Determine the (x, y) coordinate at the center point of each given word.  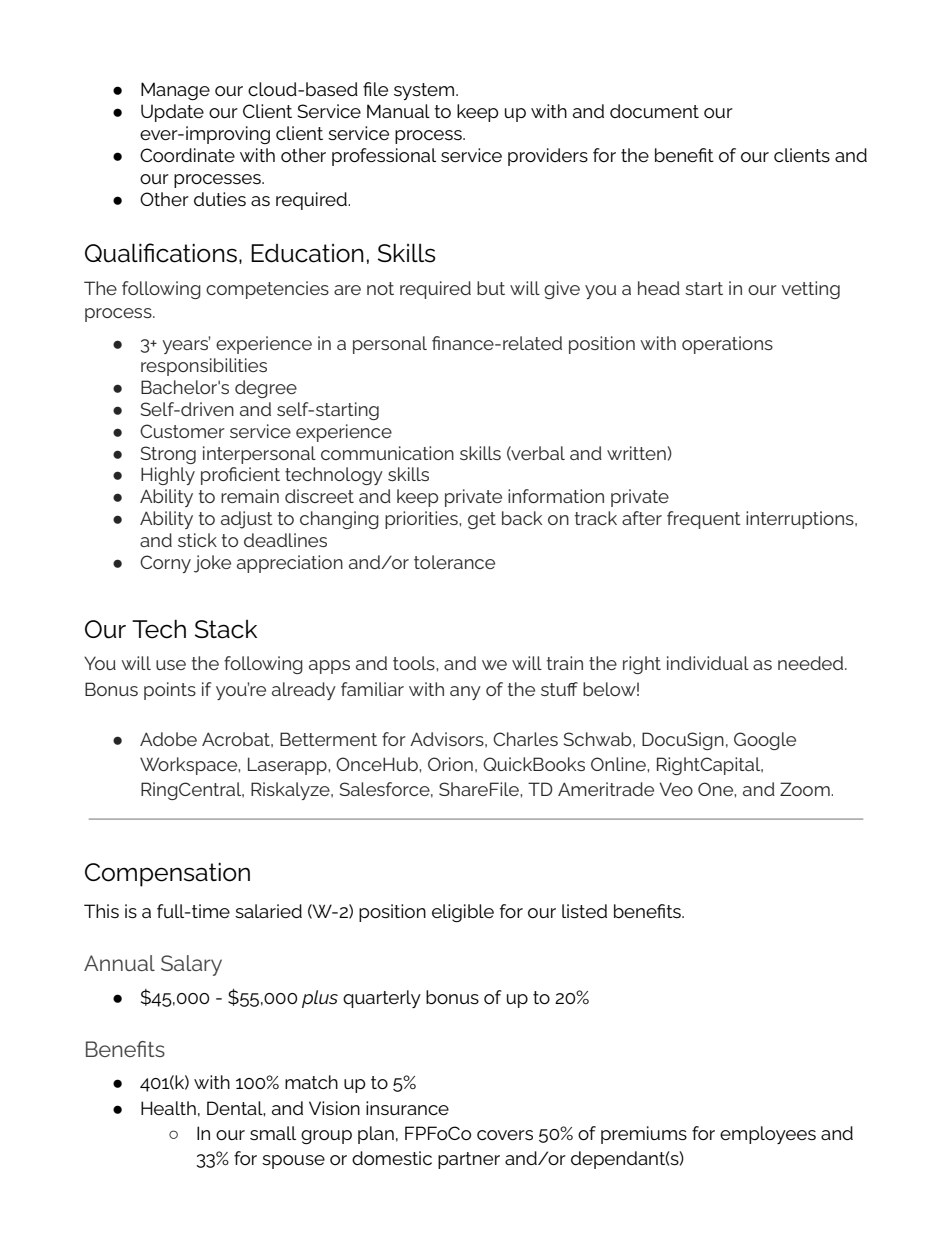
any (465, 693)
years (186, 345)
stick (197, 540)
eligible (463, 913)
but (491, 288)
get (482, 520)
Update (172, 113)
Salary (191, 965)
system (425, 91)
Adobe (168, 739)
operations (727, 345)
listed (584, 911)
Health (168, 1108)
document (654, 111)
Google (765, 741)
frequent (704, 520)
